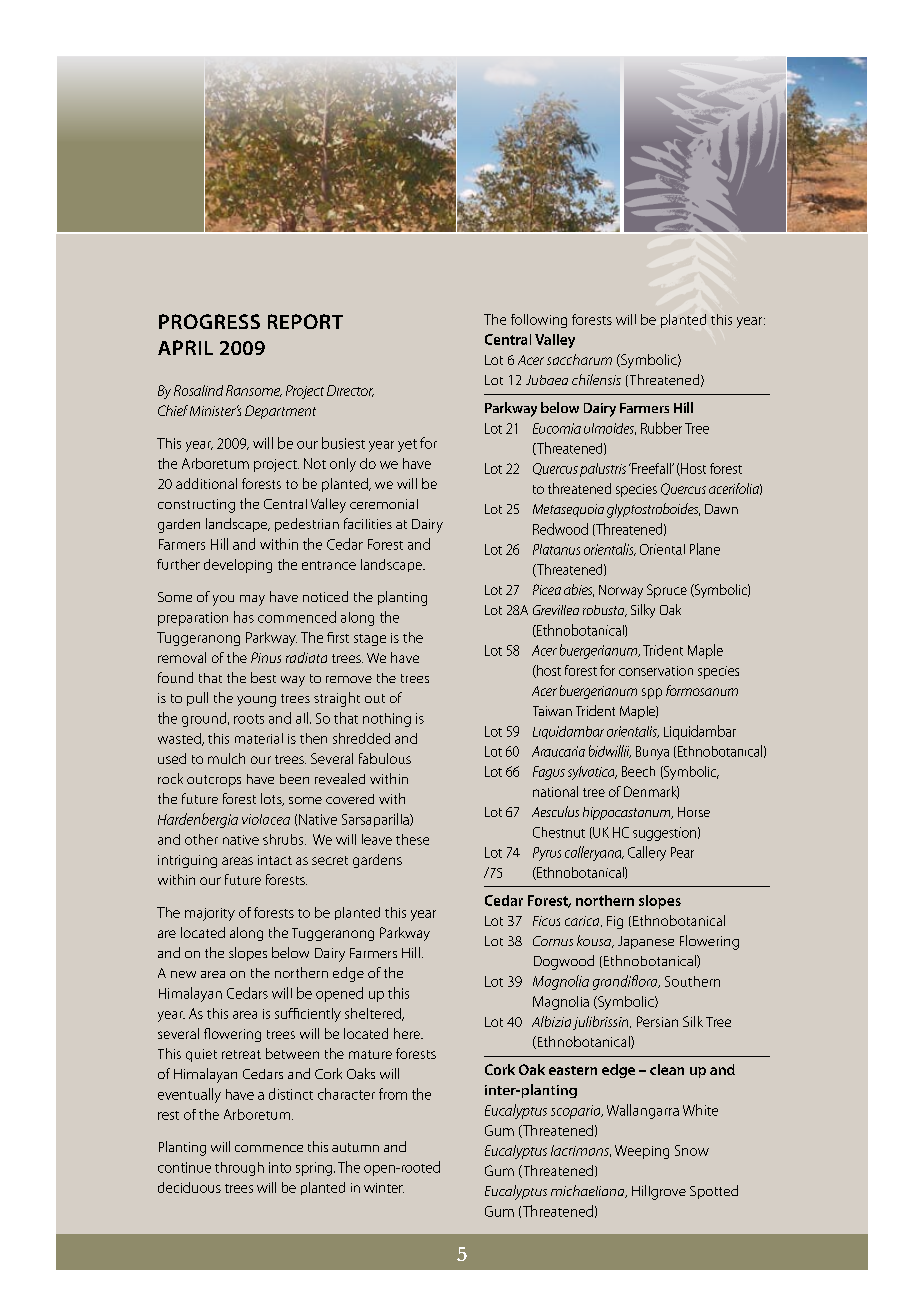 The image size is (924, 1308). I want to click on autumn, so click(355, 1147).
